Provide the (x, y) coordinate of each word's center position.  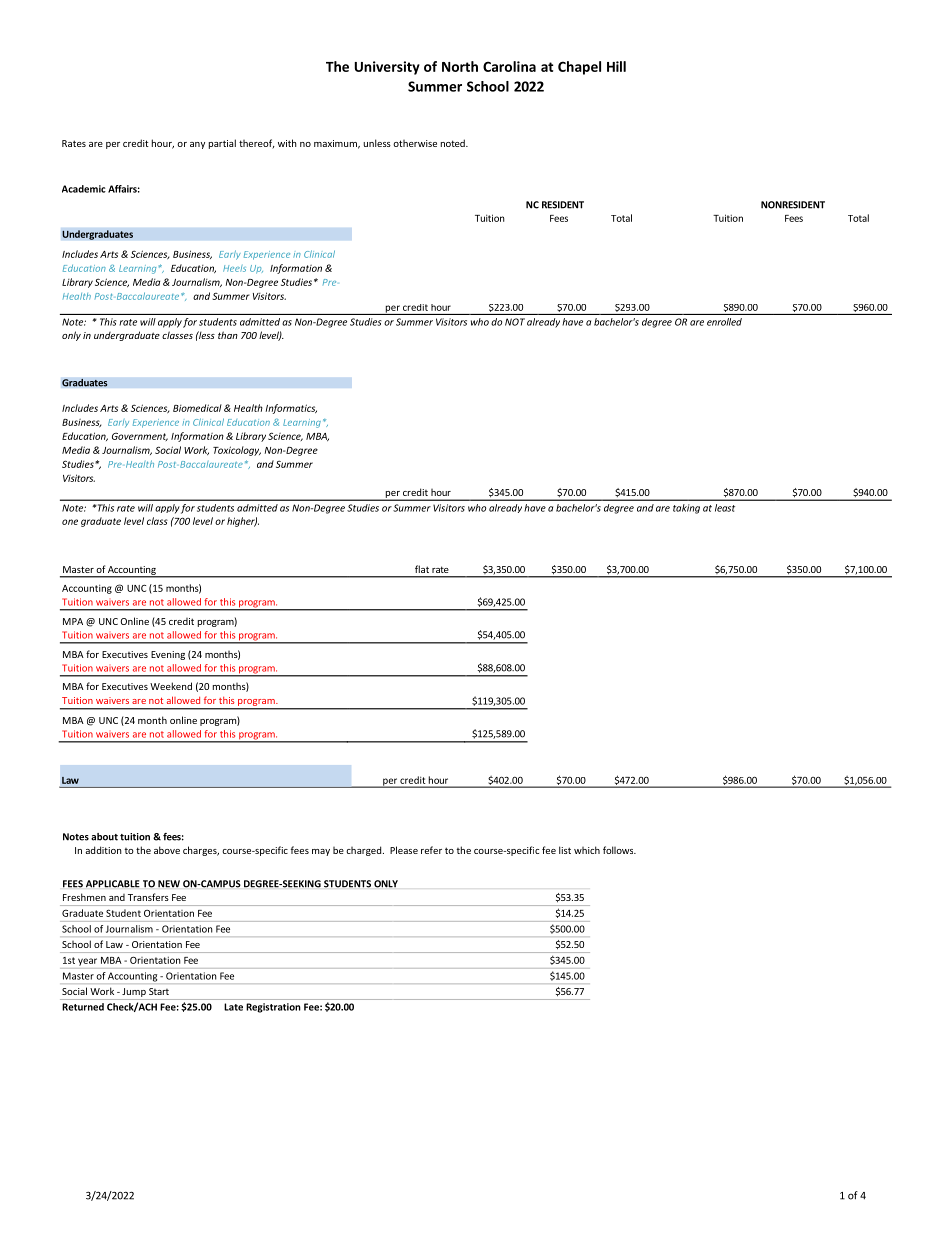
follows (619, 850)
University (387, 68)
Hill (616, 66)
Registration (273, 1008)
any (197, 145)
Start (159, 991)
